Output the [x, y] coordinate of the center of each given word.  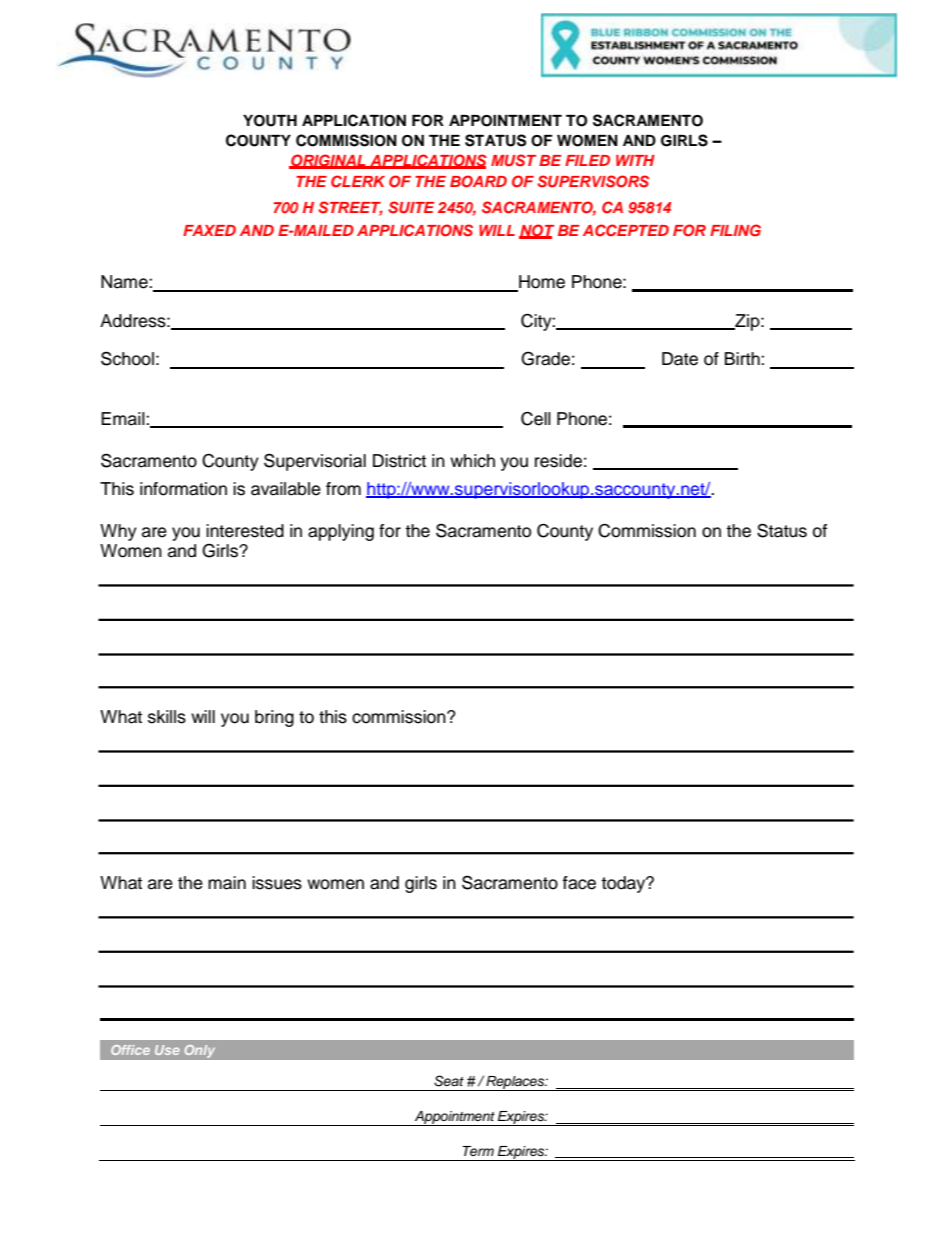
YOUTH [270, 121]
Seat [449, 1081]
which [472, 461]
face [579, 883]
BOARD [478, 181]
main [227, 883]
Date [680, 359]
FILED [587, 160]
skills [167, 717]
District [399, 461]
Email [124, 419]
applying [341, 532]
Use [167, 1050]
